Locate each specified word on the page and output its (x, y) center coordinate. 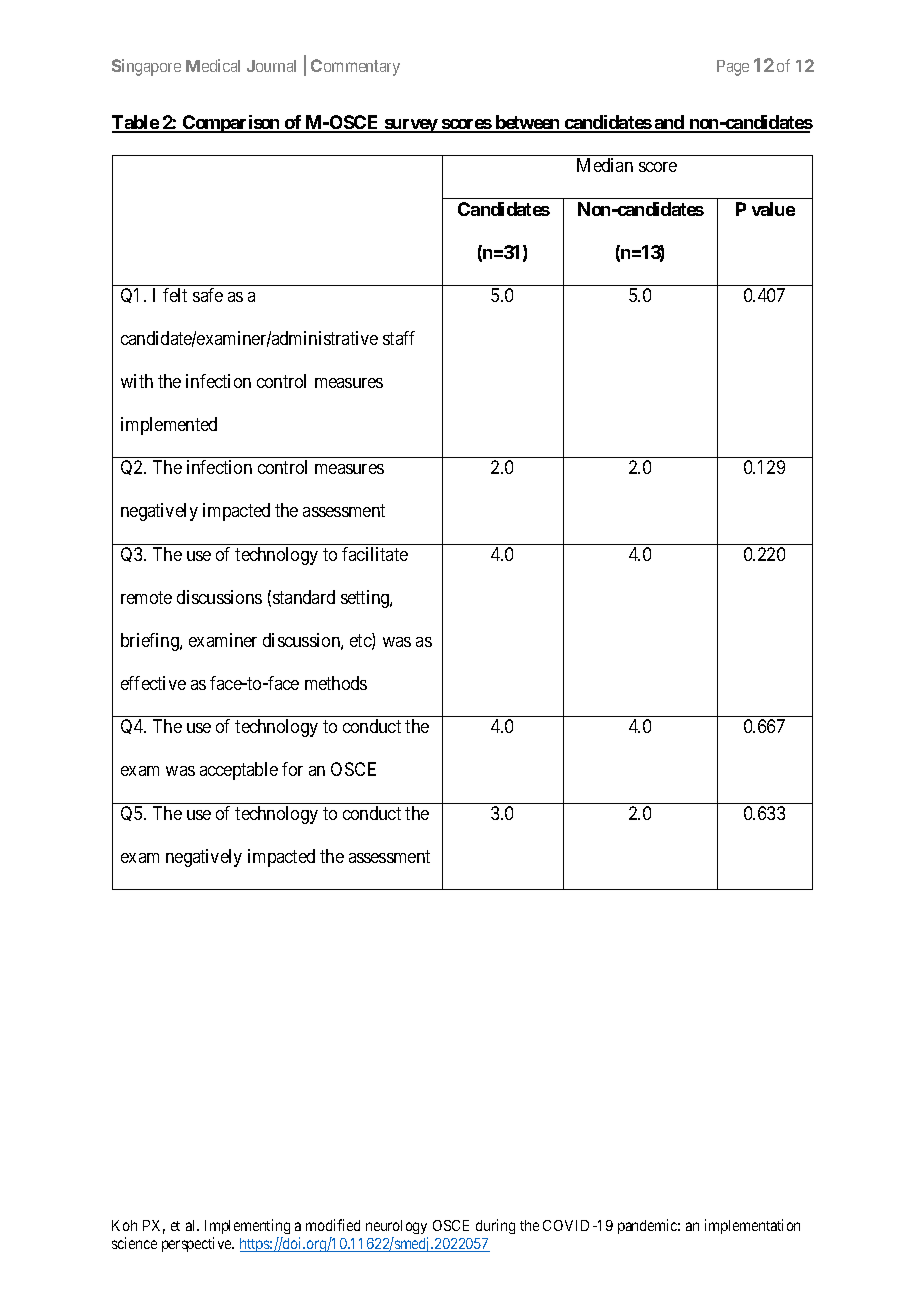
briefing (151, 642)
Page (733, 68)
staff (399, 338)
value (773, 209)
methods (336, 683)
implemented (169, 426)
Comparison (231, 124)
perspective (198, 1244)
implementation (752, 1226)
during (495, 1226)
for (292, 769)
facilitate (375, 554)
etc (361, 642)
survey (410, 126)
